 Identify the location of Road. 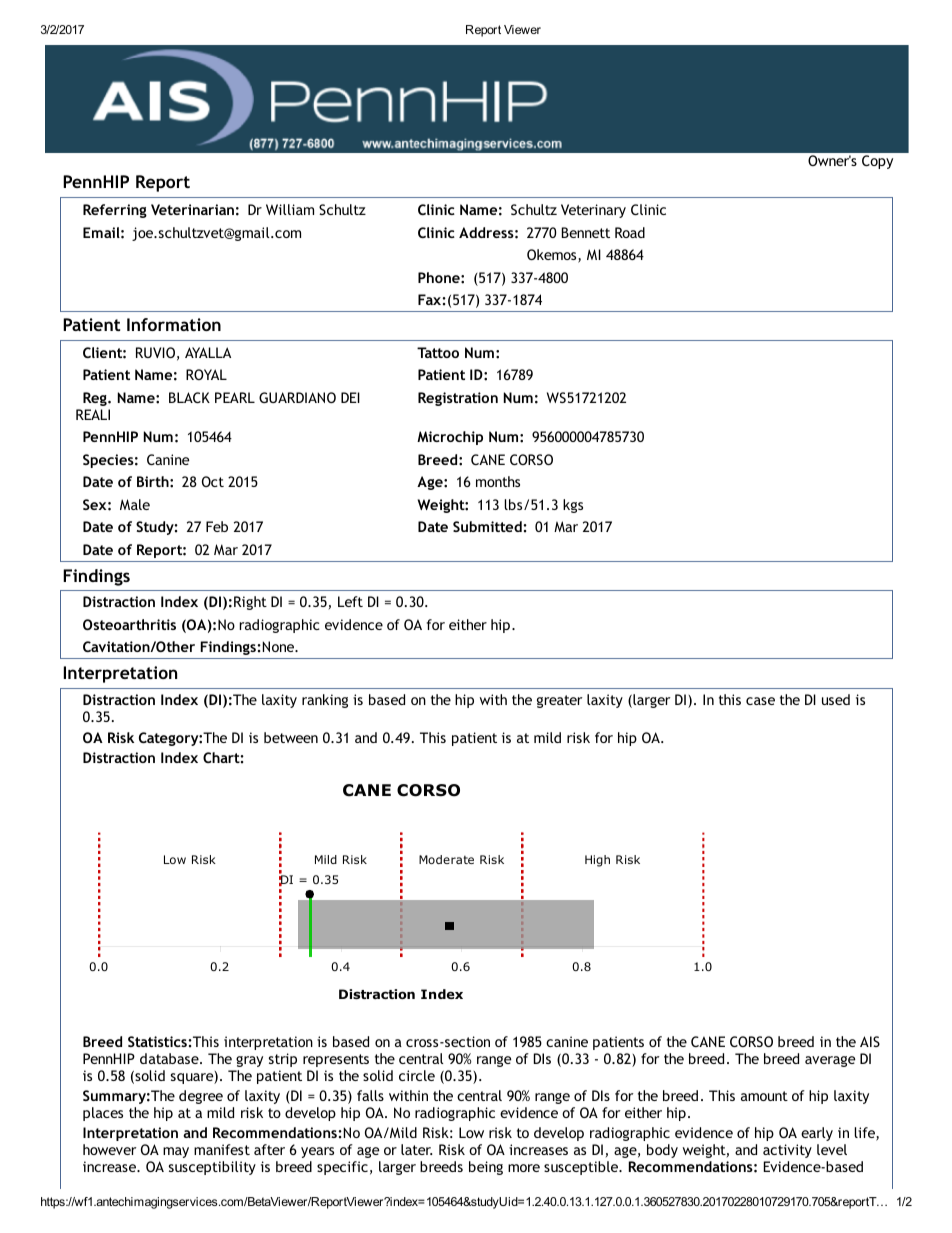
(630, 232).
